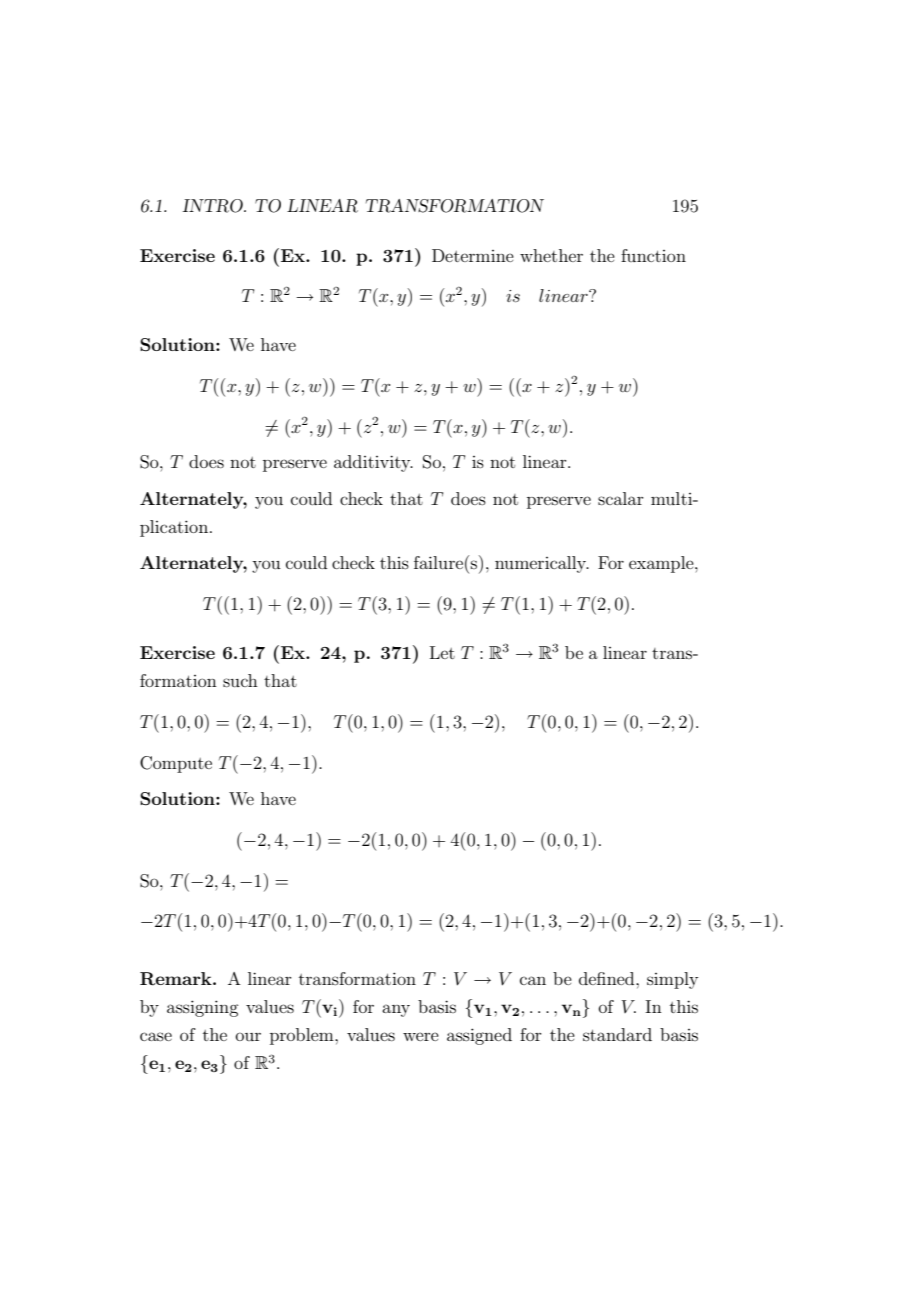  I want to click on scalar, so click(621, 498).
